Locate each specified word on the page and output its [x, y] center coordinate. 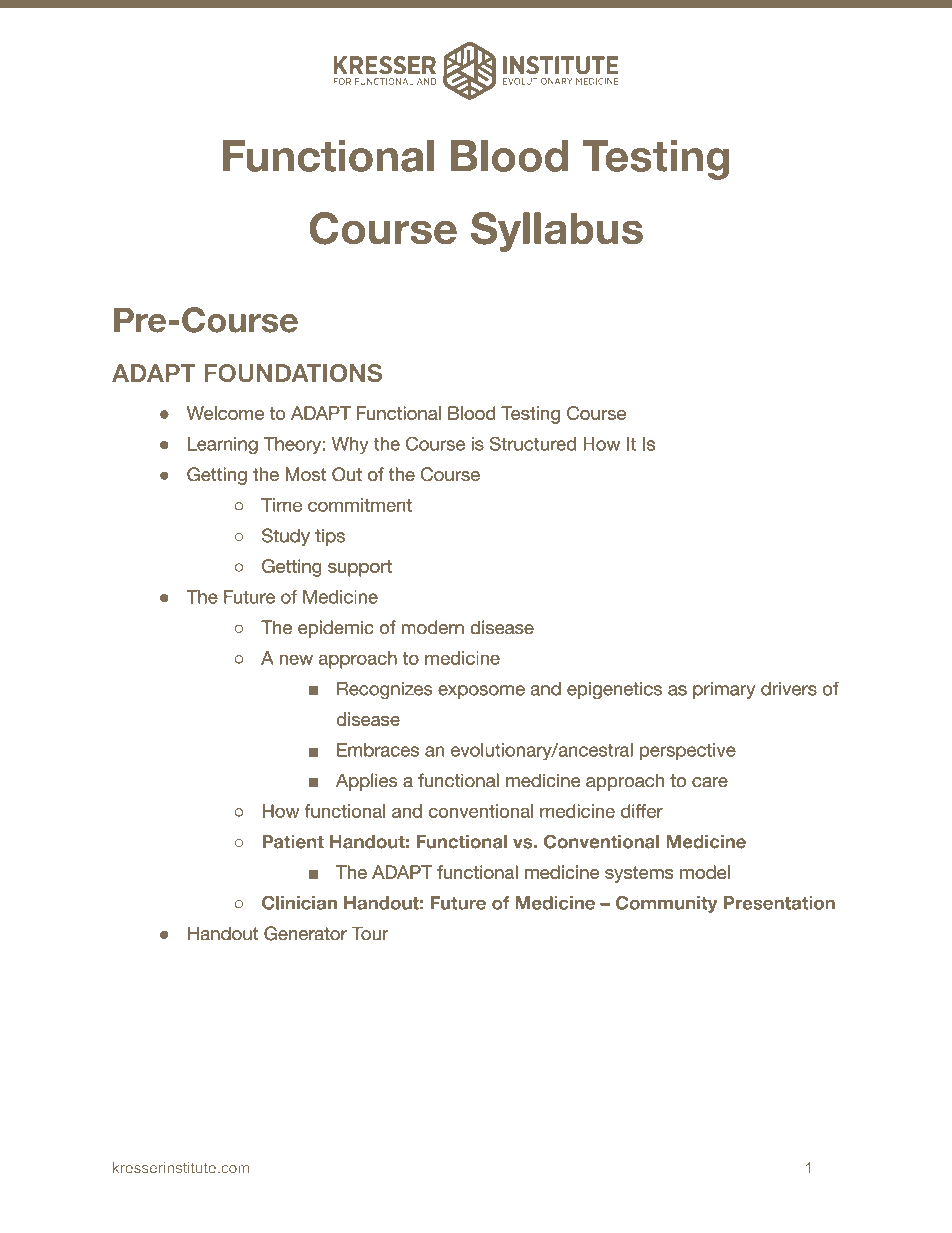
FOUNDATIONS [293, 373]
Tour [370, 933]
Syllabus [557, 232]
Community [666, 904]
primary [724, 690]
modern [432, 627]
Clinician [299, 903]
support [360, 568]
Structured [533, 443]
